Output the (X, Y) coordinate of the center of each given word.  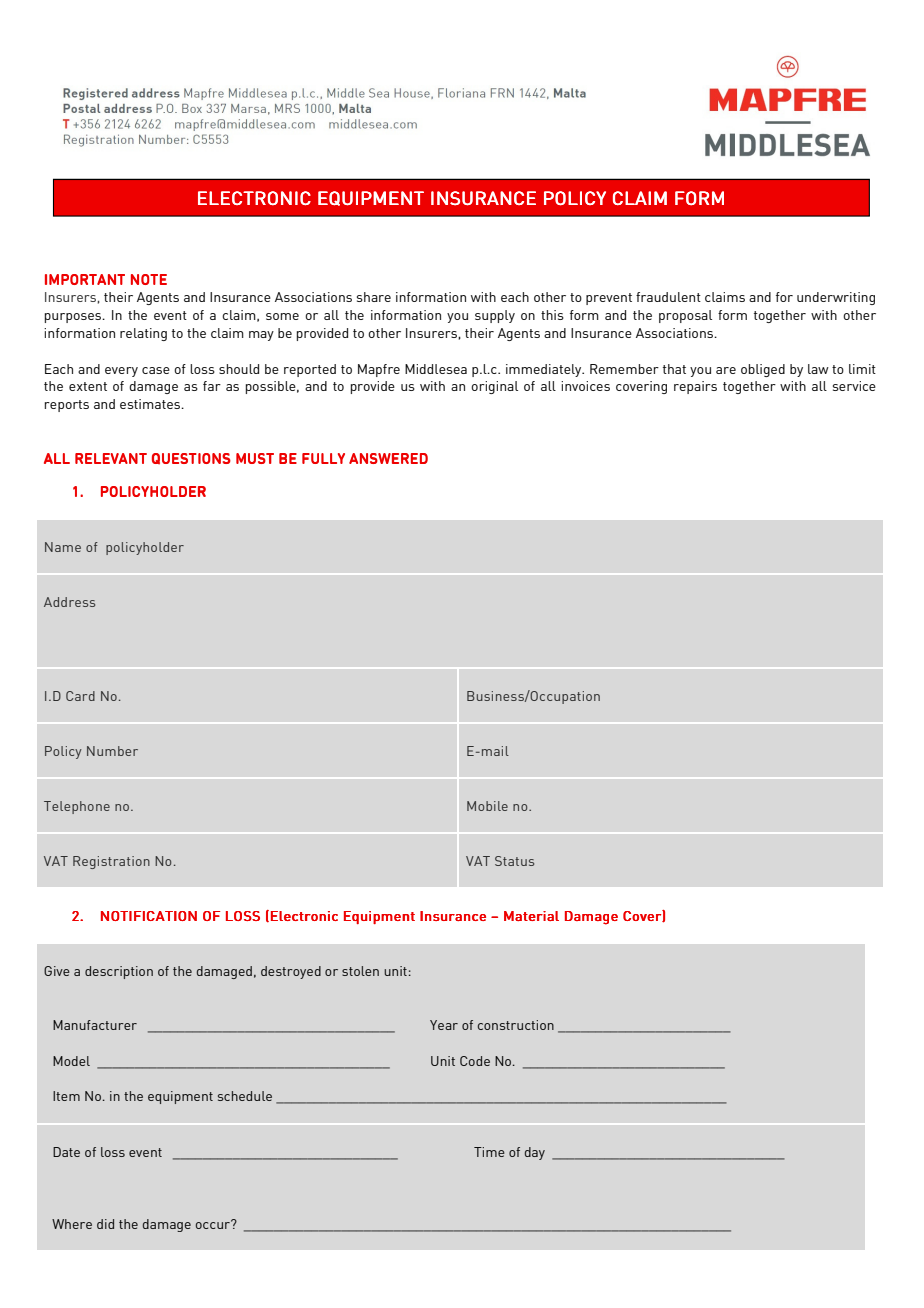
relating (143, 334)
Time (489, 1152)
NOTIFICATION (149, 916)
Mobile (487, 806)
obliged (763, 370)
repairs (695, 387)
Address (69, 602)
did (105, 1224)
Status (514, 861)
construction (516, 1025)
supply (495, 316)
